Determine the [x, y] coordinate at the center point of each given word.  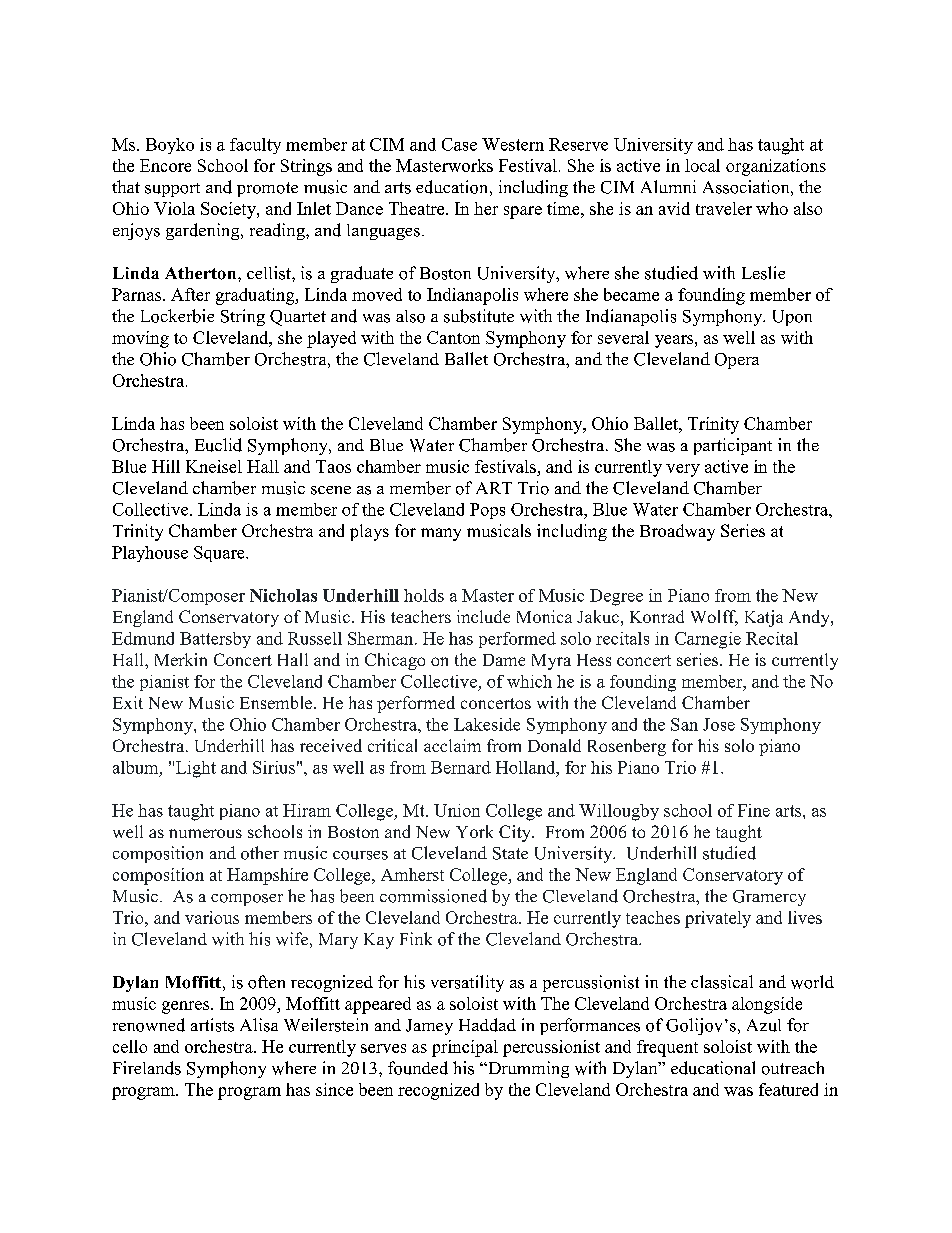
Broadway [677, 532]
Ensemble [277, 702]
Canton [453, 337]
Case [459, 144]
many [441, 534]
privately [718, 919]
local [702, 165]
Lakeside [487, 724]
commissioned [433, 896]
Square [220, 554]
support [172, 190]
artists [212, 1025]
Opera [737, 361]
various [212, 917]
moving [140, 339]
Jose [719, 724]
